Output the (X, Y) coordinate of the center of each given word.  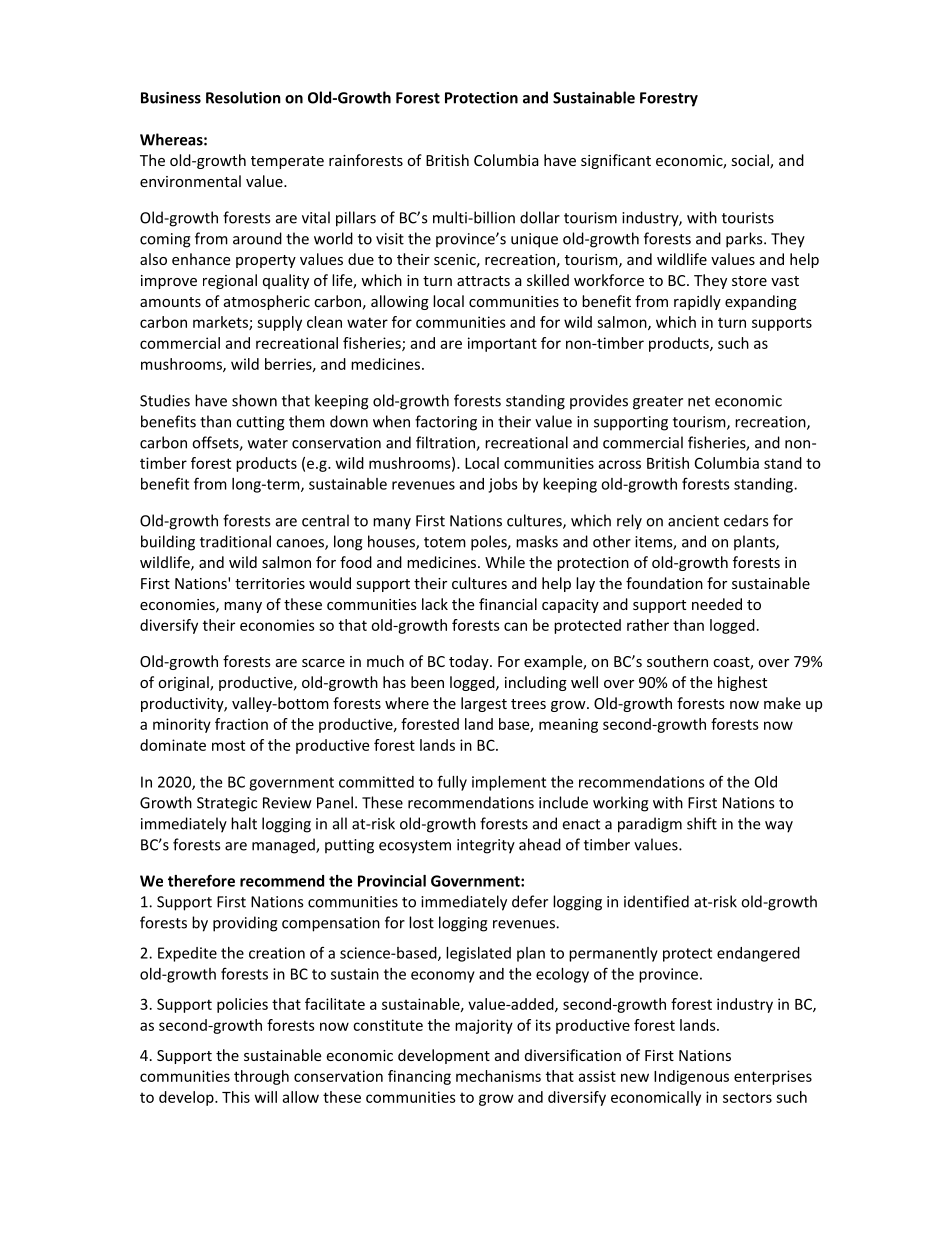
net (699, 401)
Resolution (243, 97)
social (751, 161)
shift (702, 823)
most (228, 745)
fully (452, 783)
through (261, 1077)
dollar (540, 217)
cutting (260, 423)
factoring (446, 423)
